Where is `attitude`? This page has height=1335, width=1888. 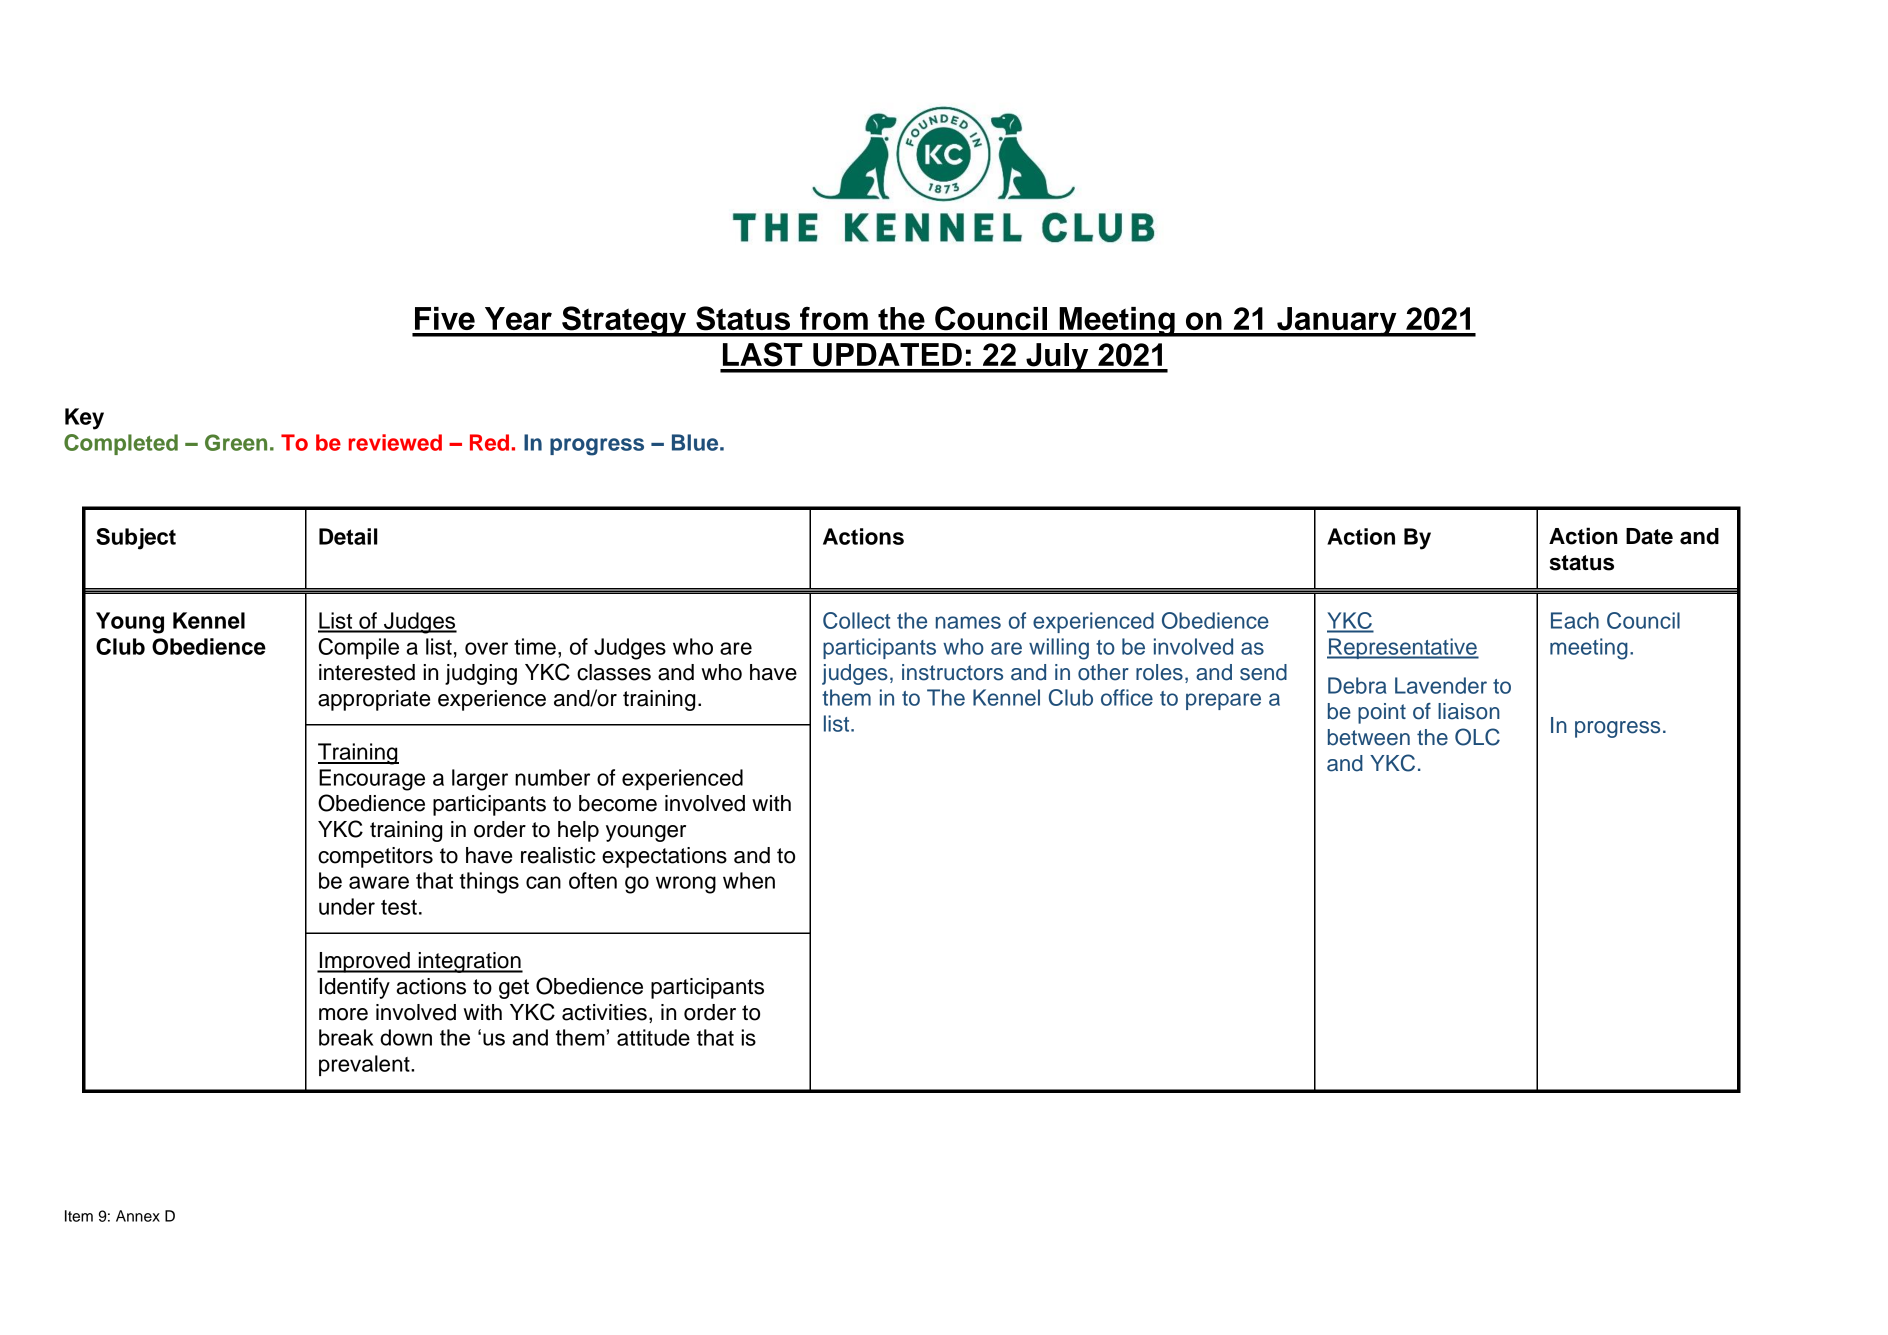
attitude is located at coordinates (653, 1037).
